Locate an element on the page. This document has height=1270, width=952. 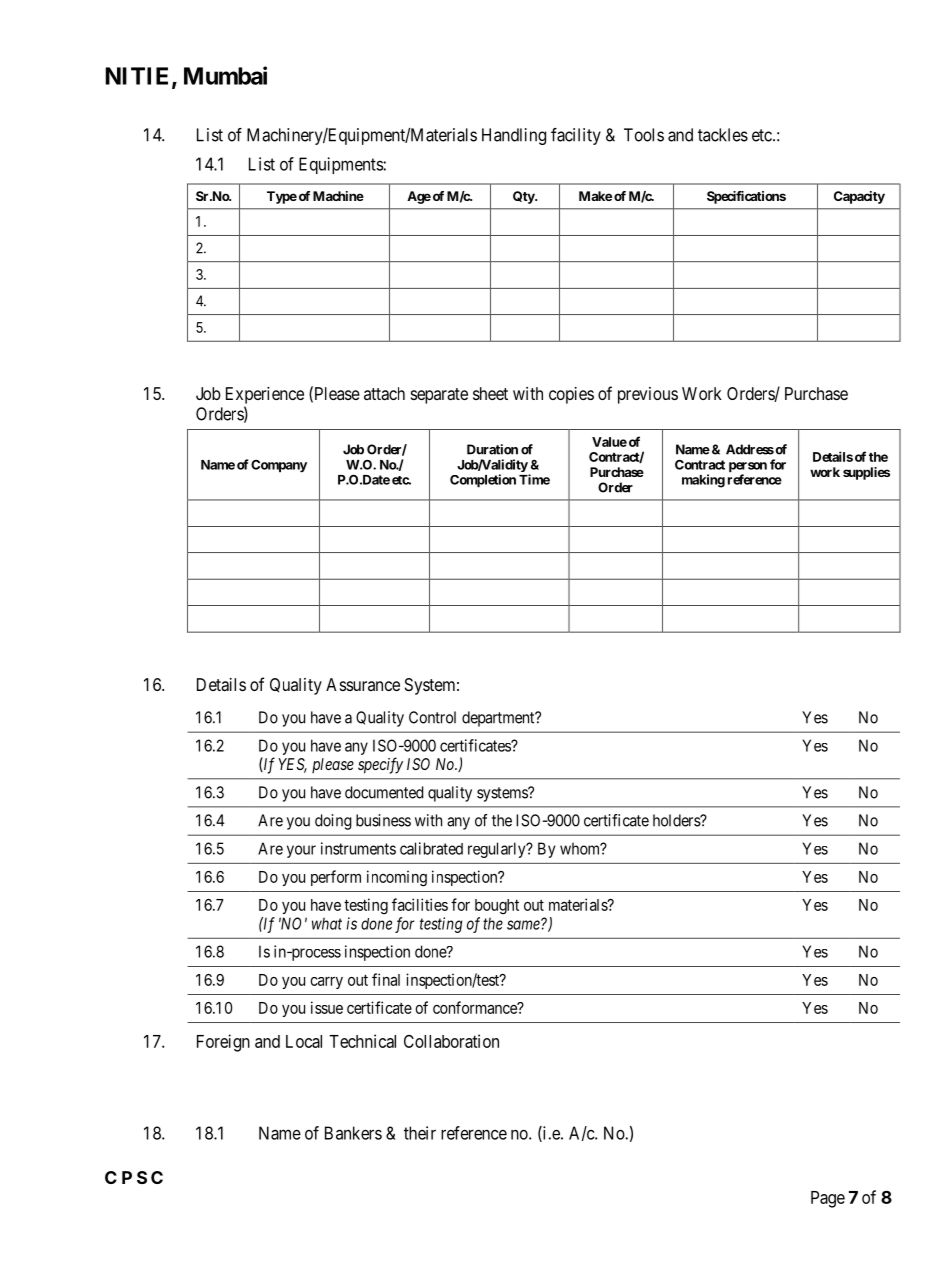
Assurance is located at coordinates (363, 684).
